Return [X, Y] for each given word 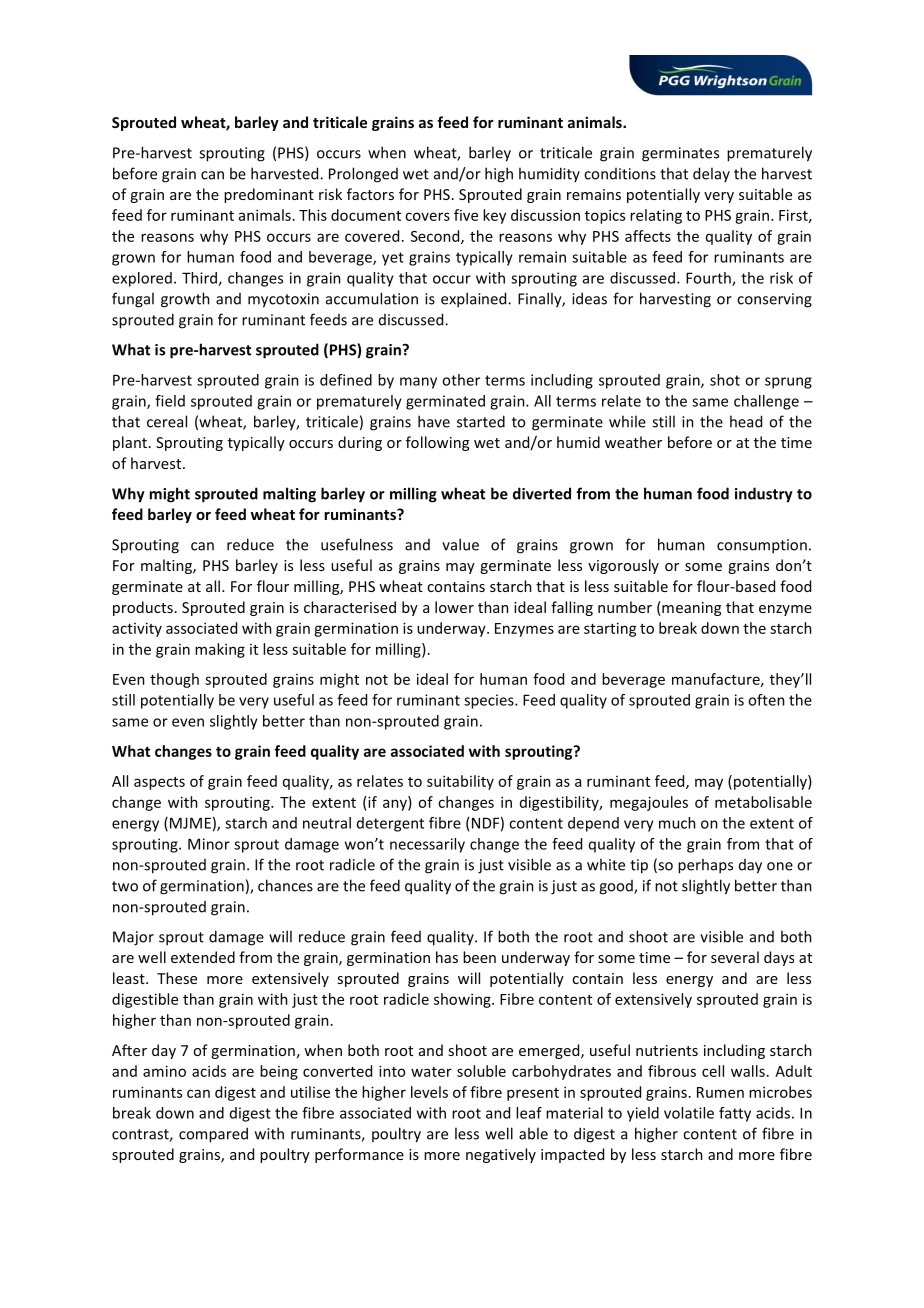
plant [130, 443]
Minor [209, 844]
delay [711, 174]
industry [764, 495]
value [460, 544]
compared [213, 1135]
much [677, 823]
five [466, 215]
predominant [269, 195]
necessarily [427, 845]
